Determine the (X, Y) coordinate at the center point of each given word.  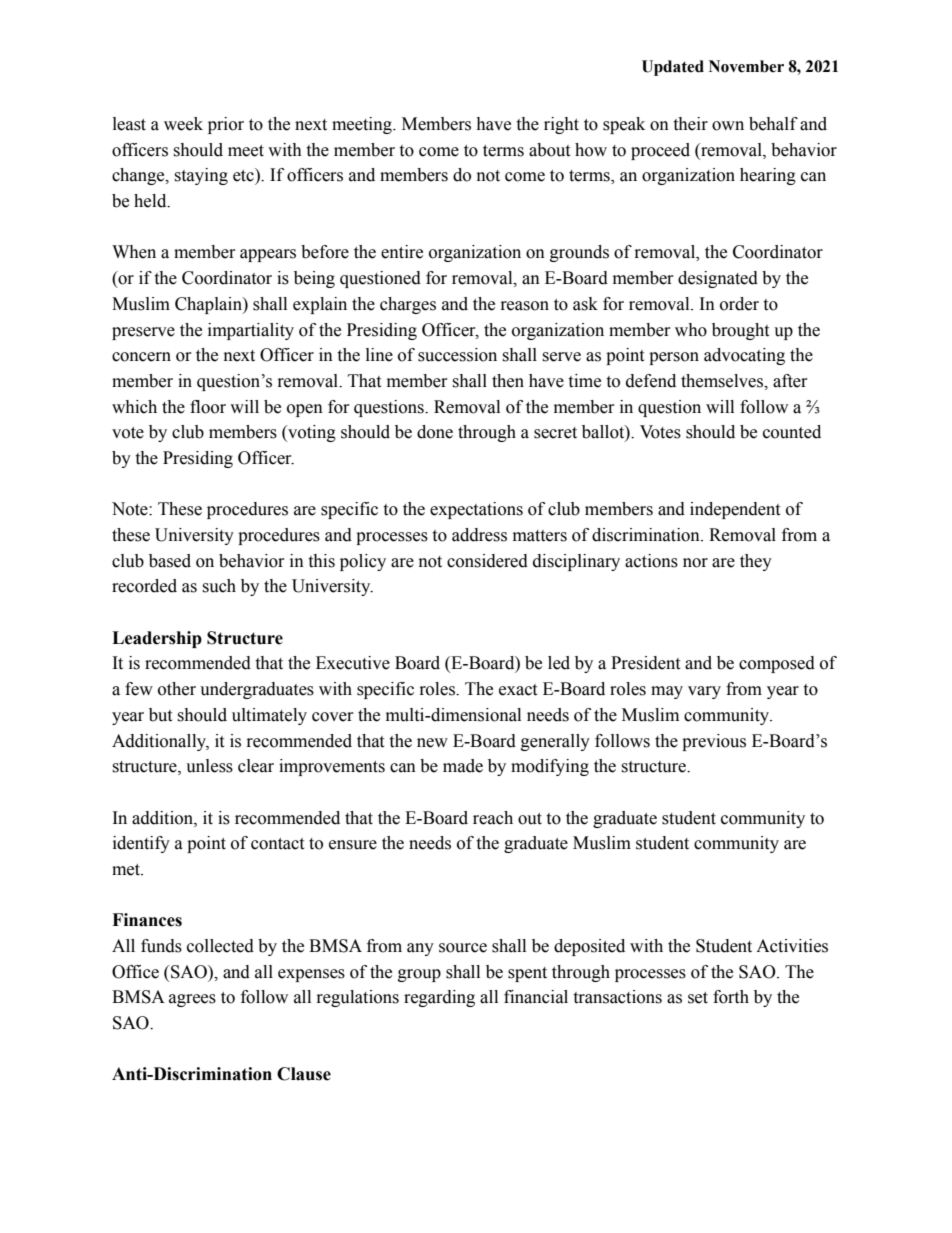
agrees (192, 1000)
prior (226, 125)
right (561, 125)
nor (695, 563)
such (219, 586)
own (728, 126)
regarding (439, 998)
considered (487, 561)
